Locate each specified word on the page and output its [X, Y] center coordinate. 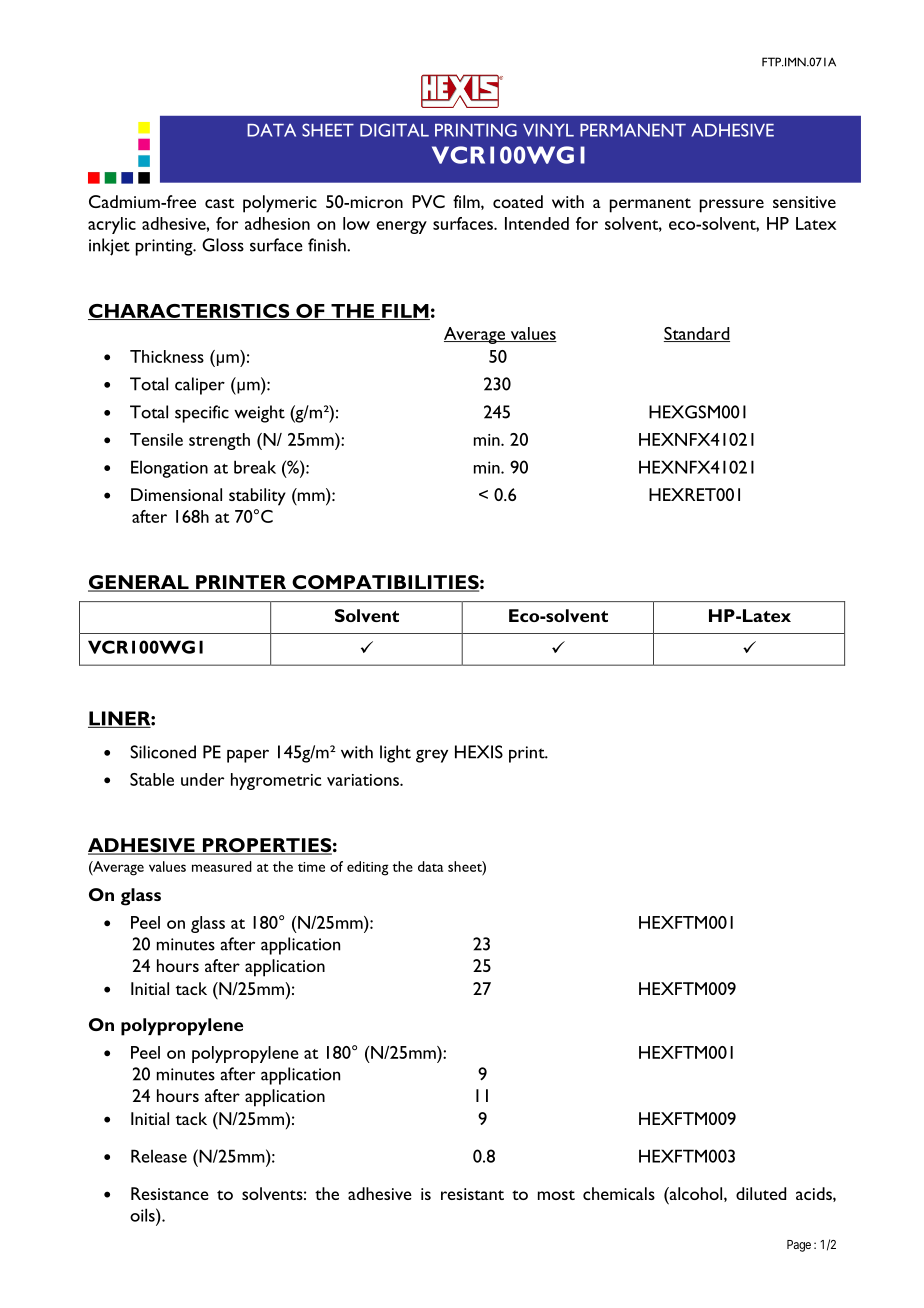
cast [219, 203]
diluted [761, 1193]
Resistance [170, 1193]
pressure [732, 206]
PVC [428, 201]
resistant [472, 1194]
